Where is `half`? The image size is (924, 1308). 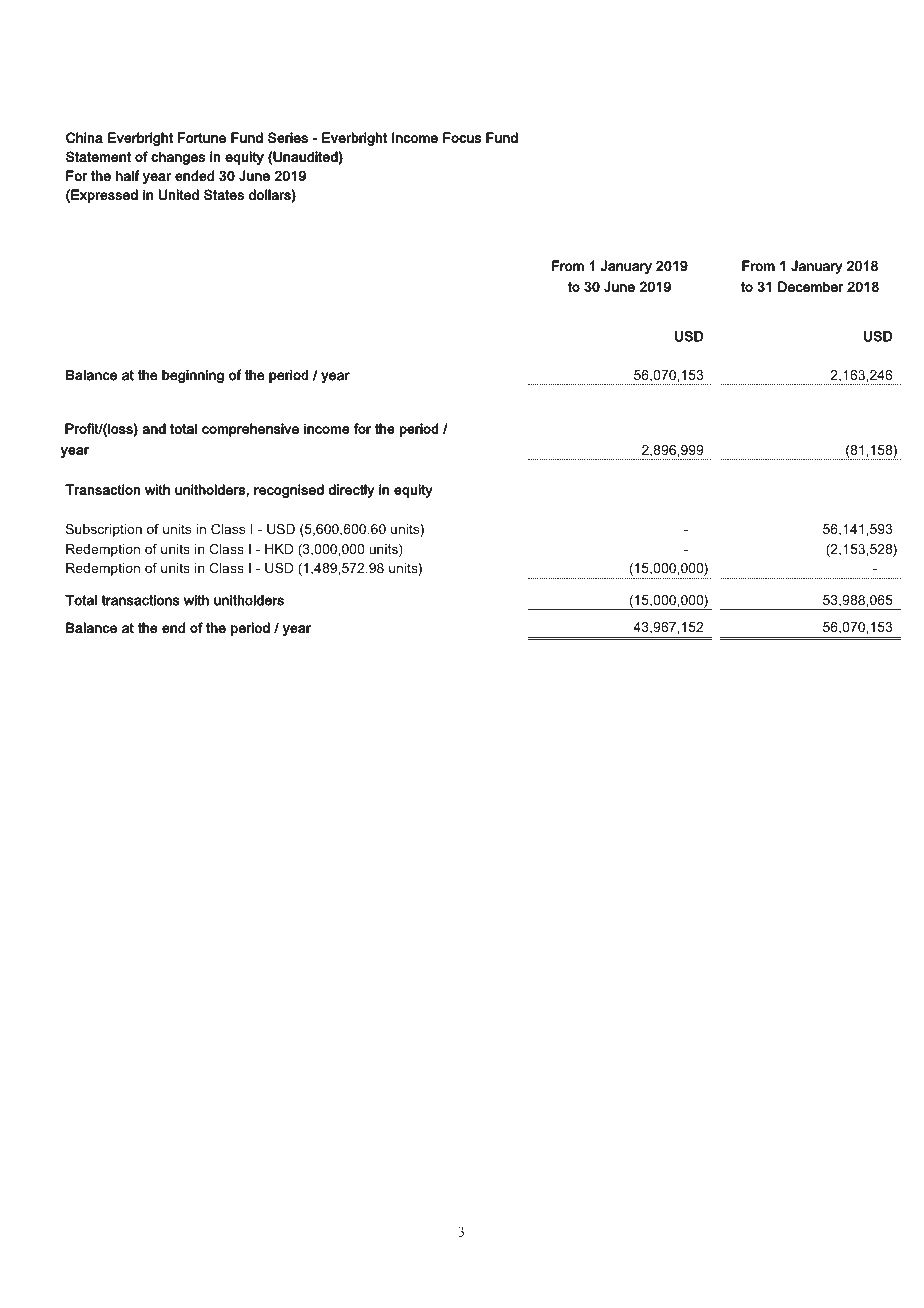 half is located at coordinates (127, 176).
